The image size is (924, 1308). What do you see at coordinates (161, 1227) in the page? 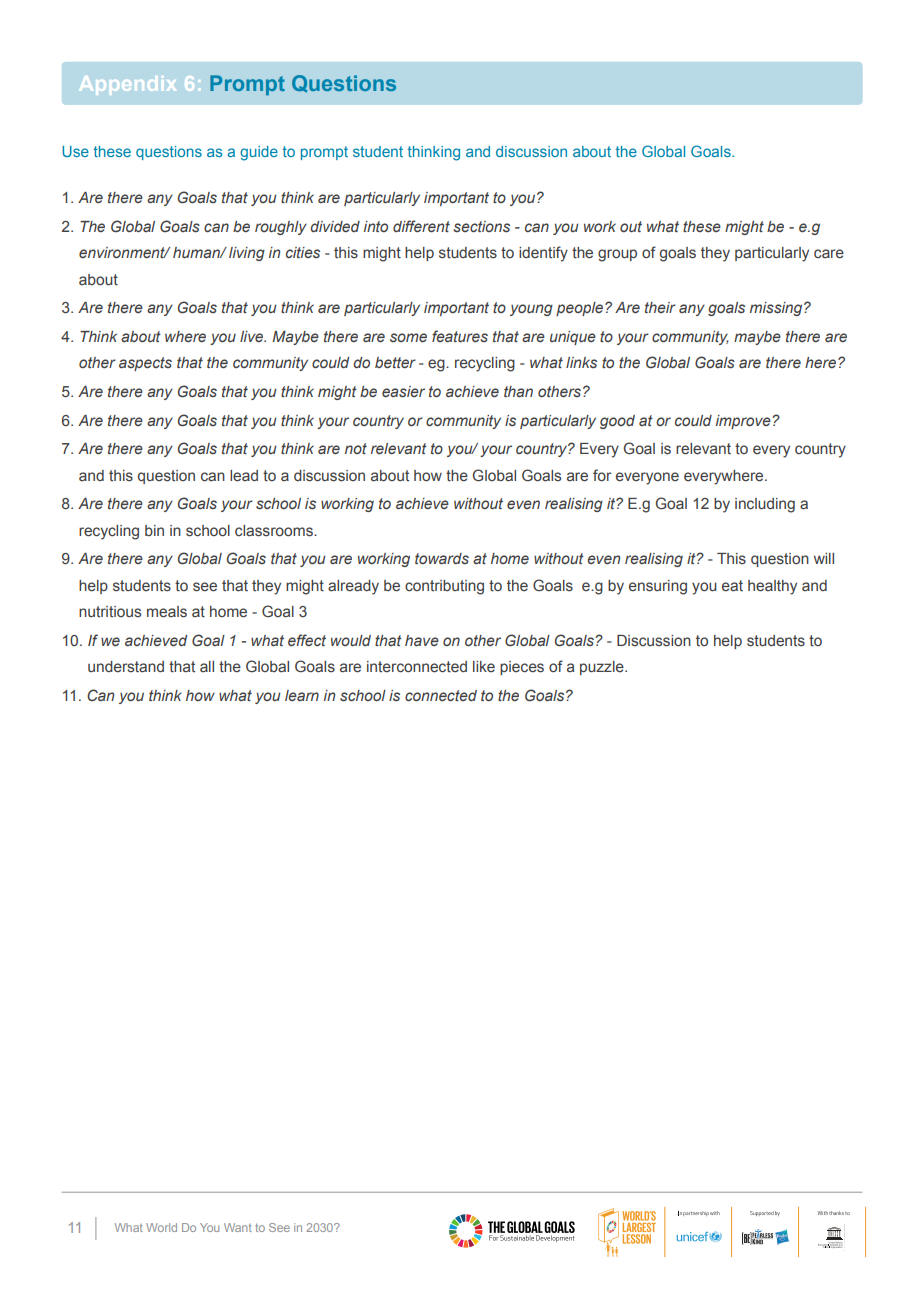
I see `World` at bounding box center [161, 1227].
